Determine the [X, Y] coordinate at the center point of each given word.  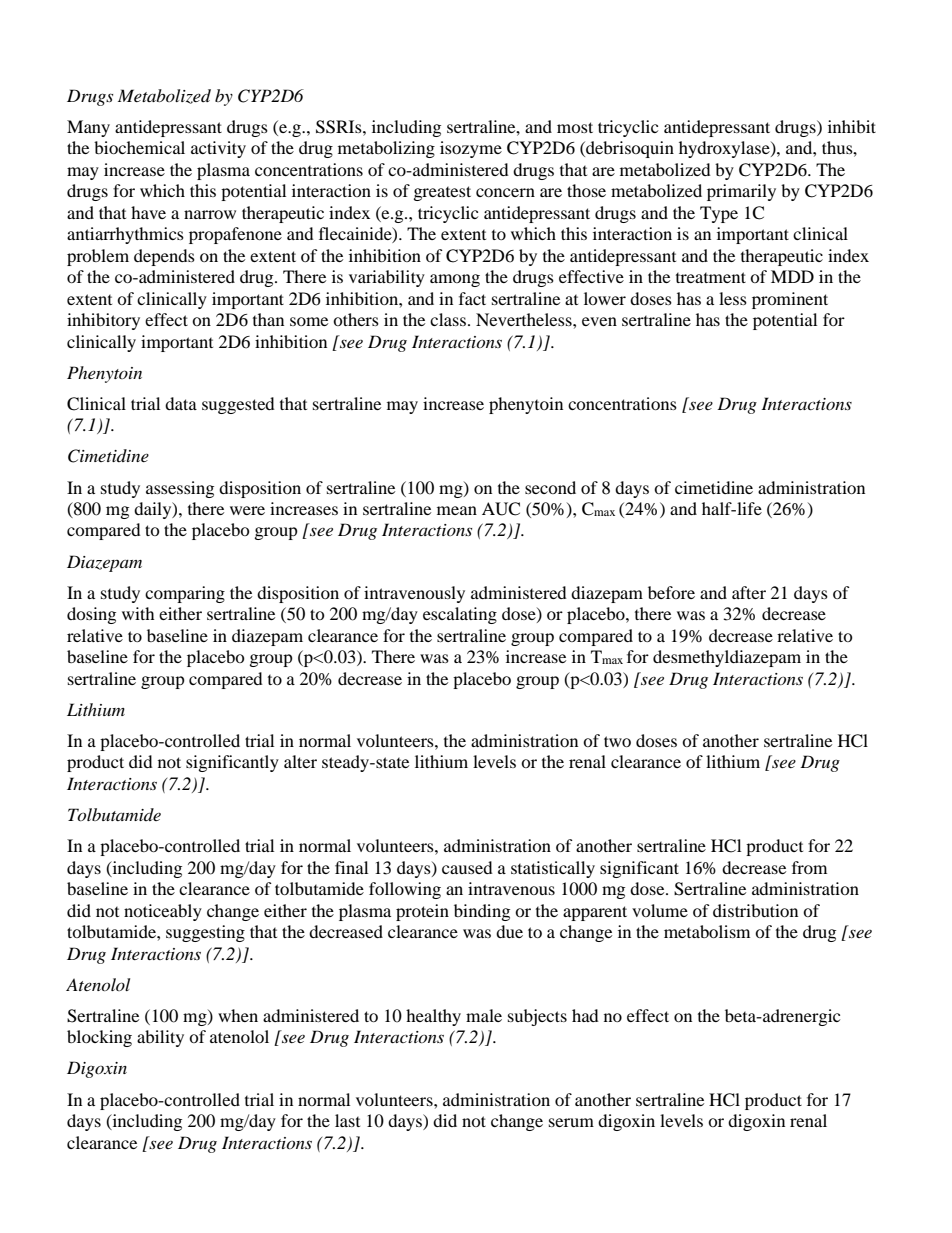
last [347, 1120]
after [749, 592]
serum [571, 1122]
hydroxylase [725, 149]
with [138, 613]
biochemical [139, 147]
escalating [460, 615]
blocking [99, 1038]
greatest [442, 193]
